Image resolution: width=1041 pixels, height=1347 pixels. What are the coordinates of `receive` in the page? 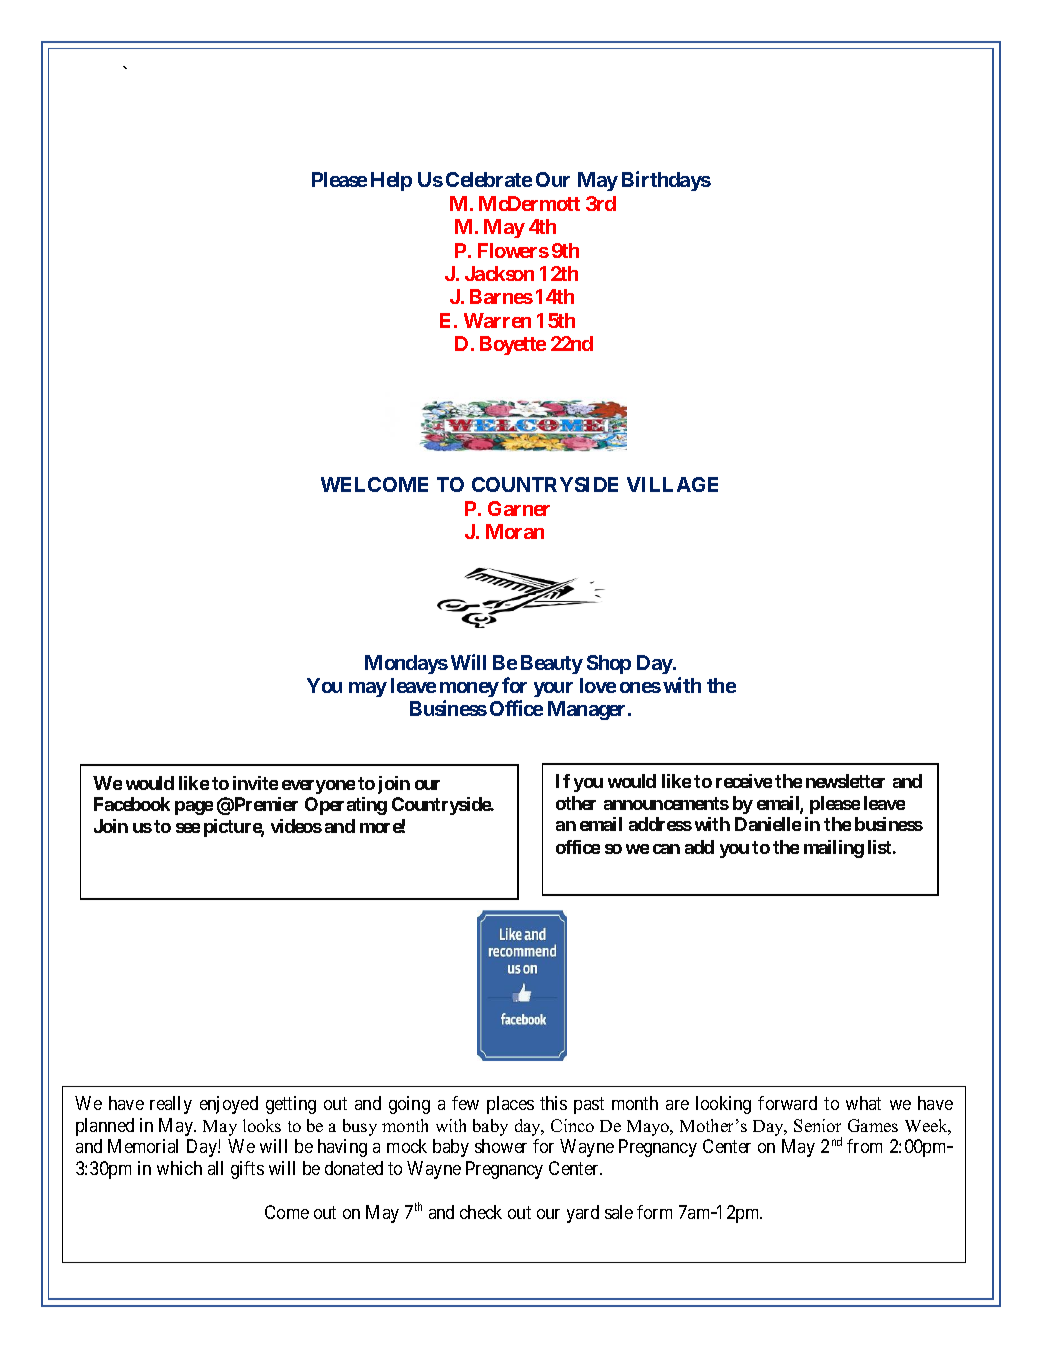 It's located at (744, 781).
